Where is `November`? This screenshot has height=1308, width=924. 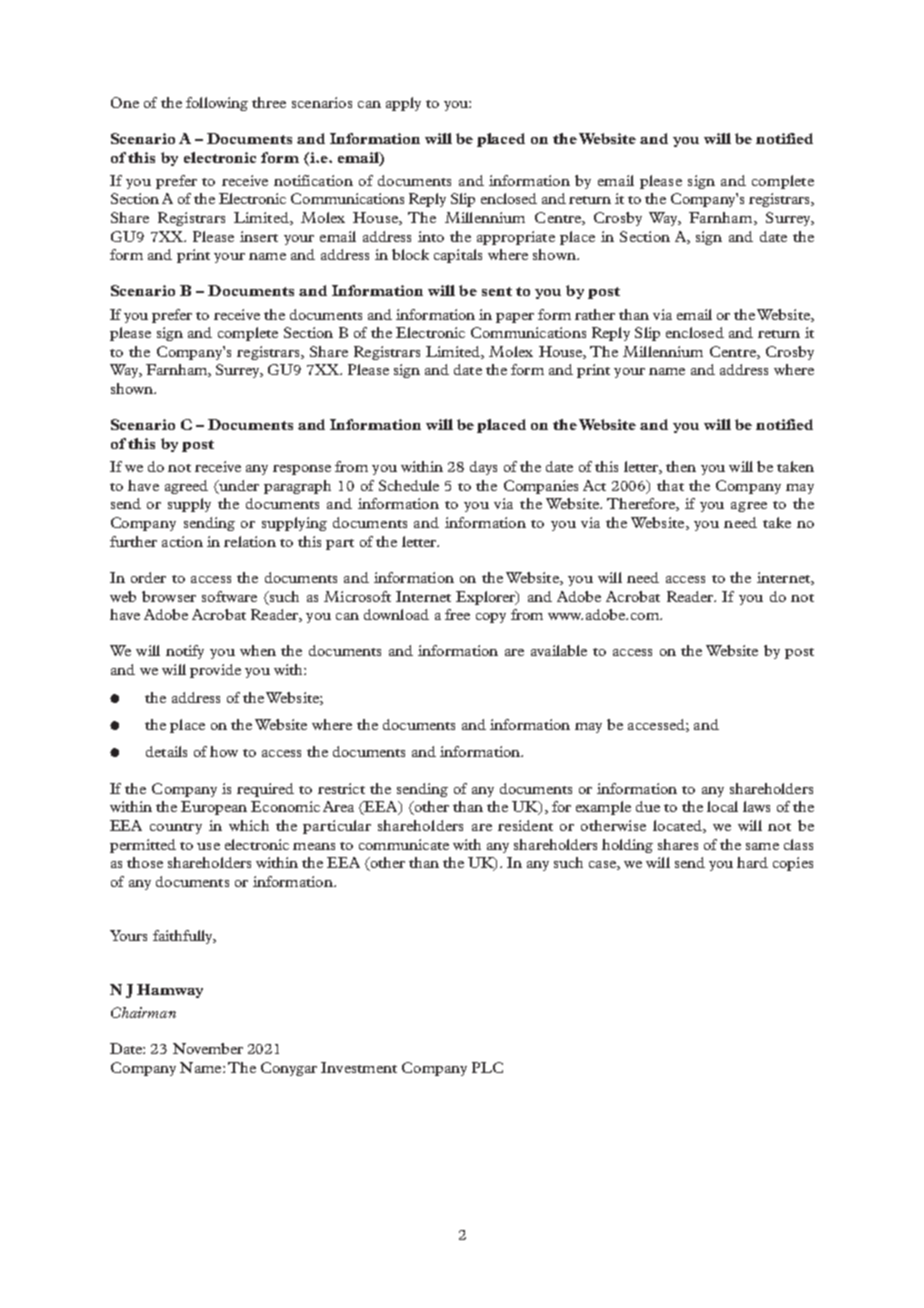
November is located at coordinates (208, 1048).
